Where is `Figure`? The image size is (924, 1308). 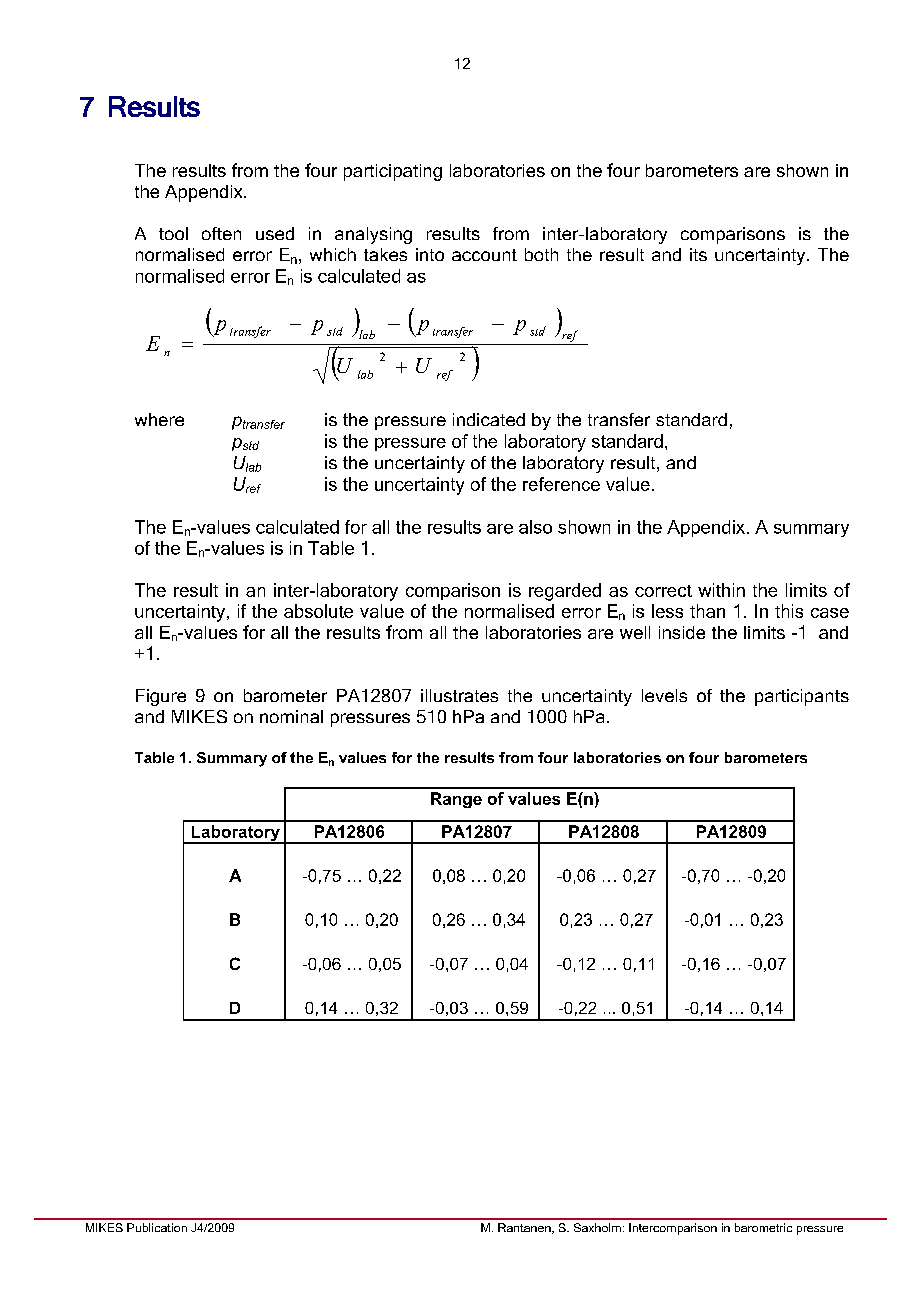 Figure is located at coordinates (161, 697).
